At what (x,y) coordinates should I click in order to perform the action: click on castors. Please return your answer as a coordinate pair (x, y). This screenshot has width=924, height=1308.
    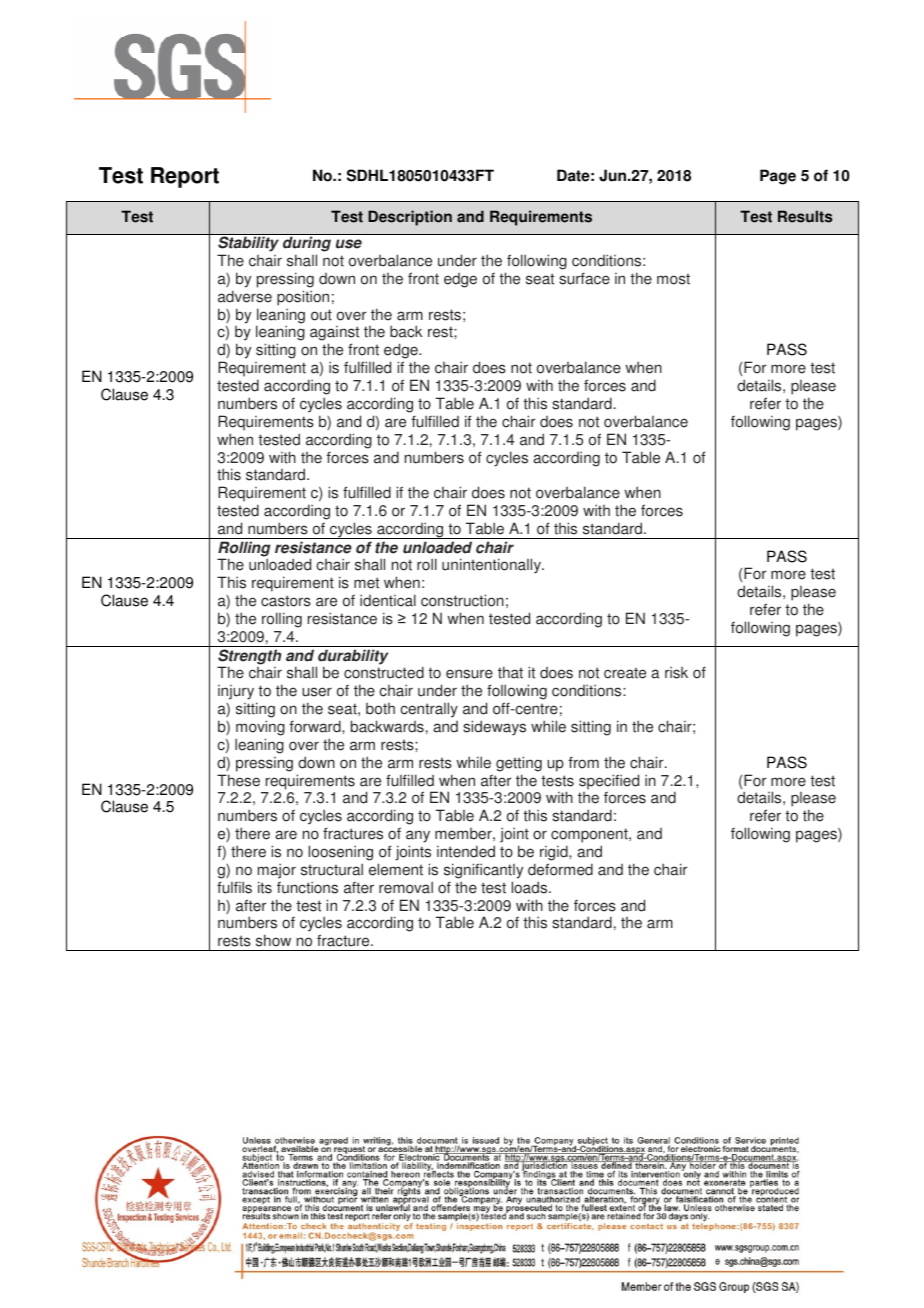
    Looking at the image, I should click on (286, 601).
